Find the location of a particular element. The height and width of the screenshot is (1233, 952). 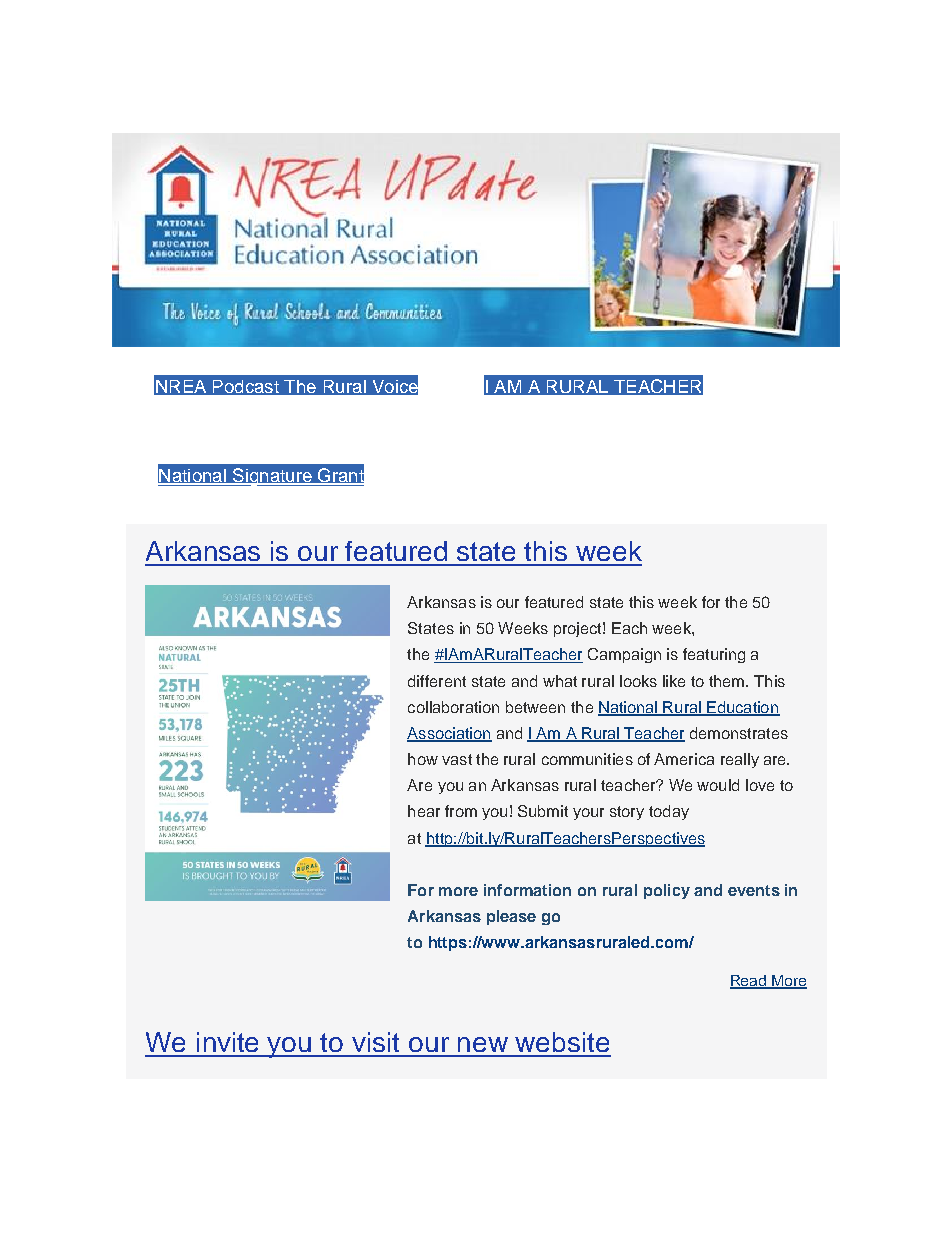

Campaign is located at coordinates (624, 655).
